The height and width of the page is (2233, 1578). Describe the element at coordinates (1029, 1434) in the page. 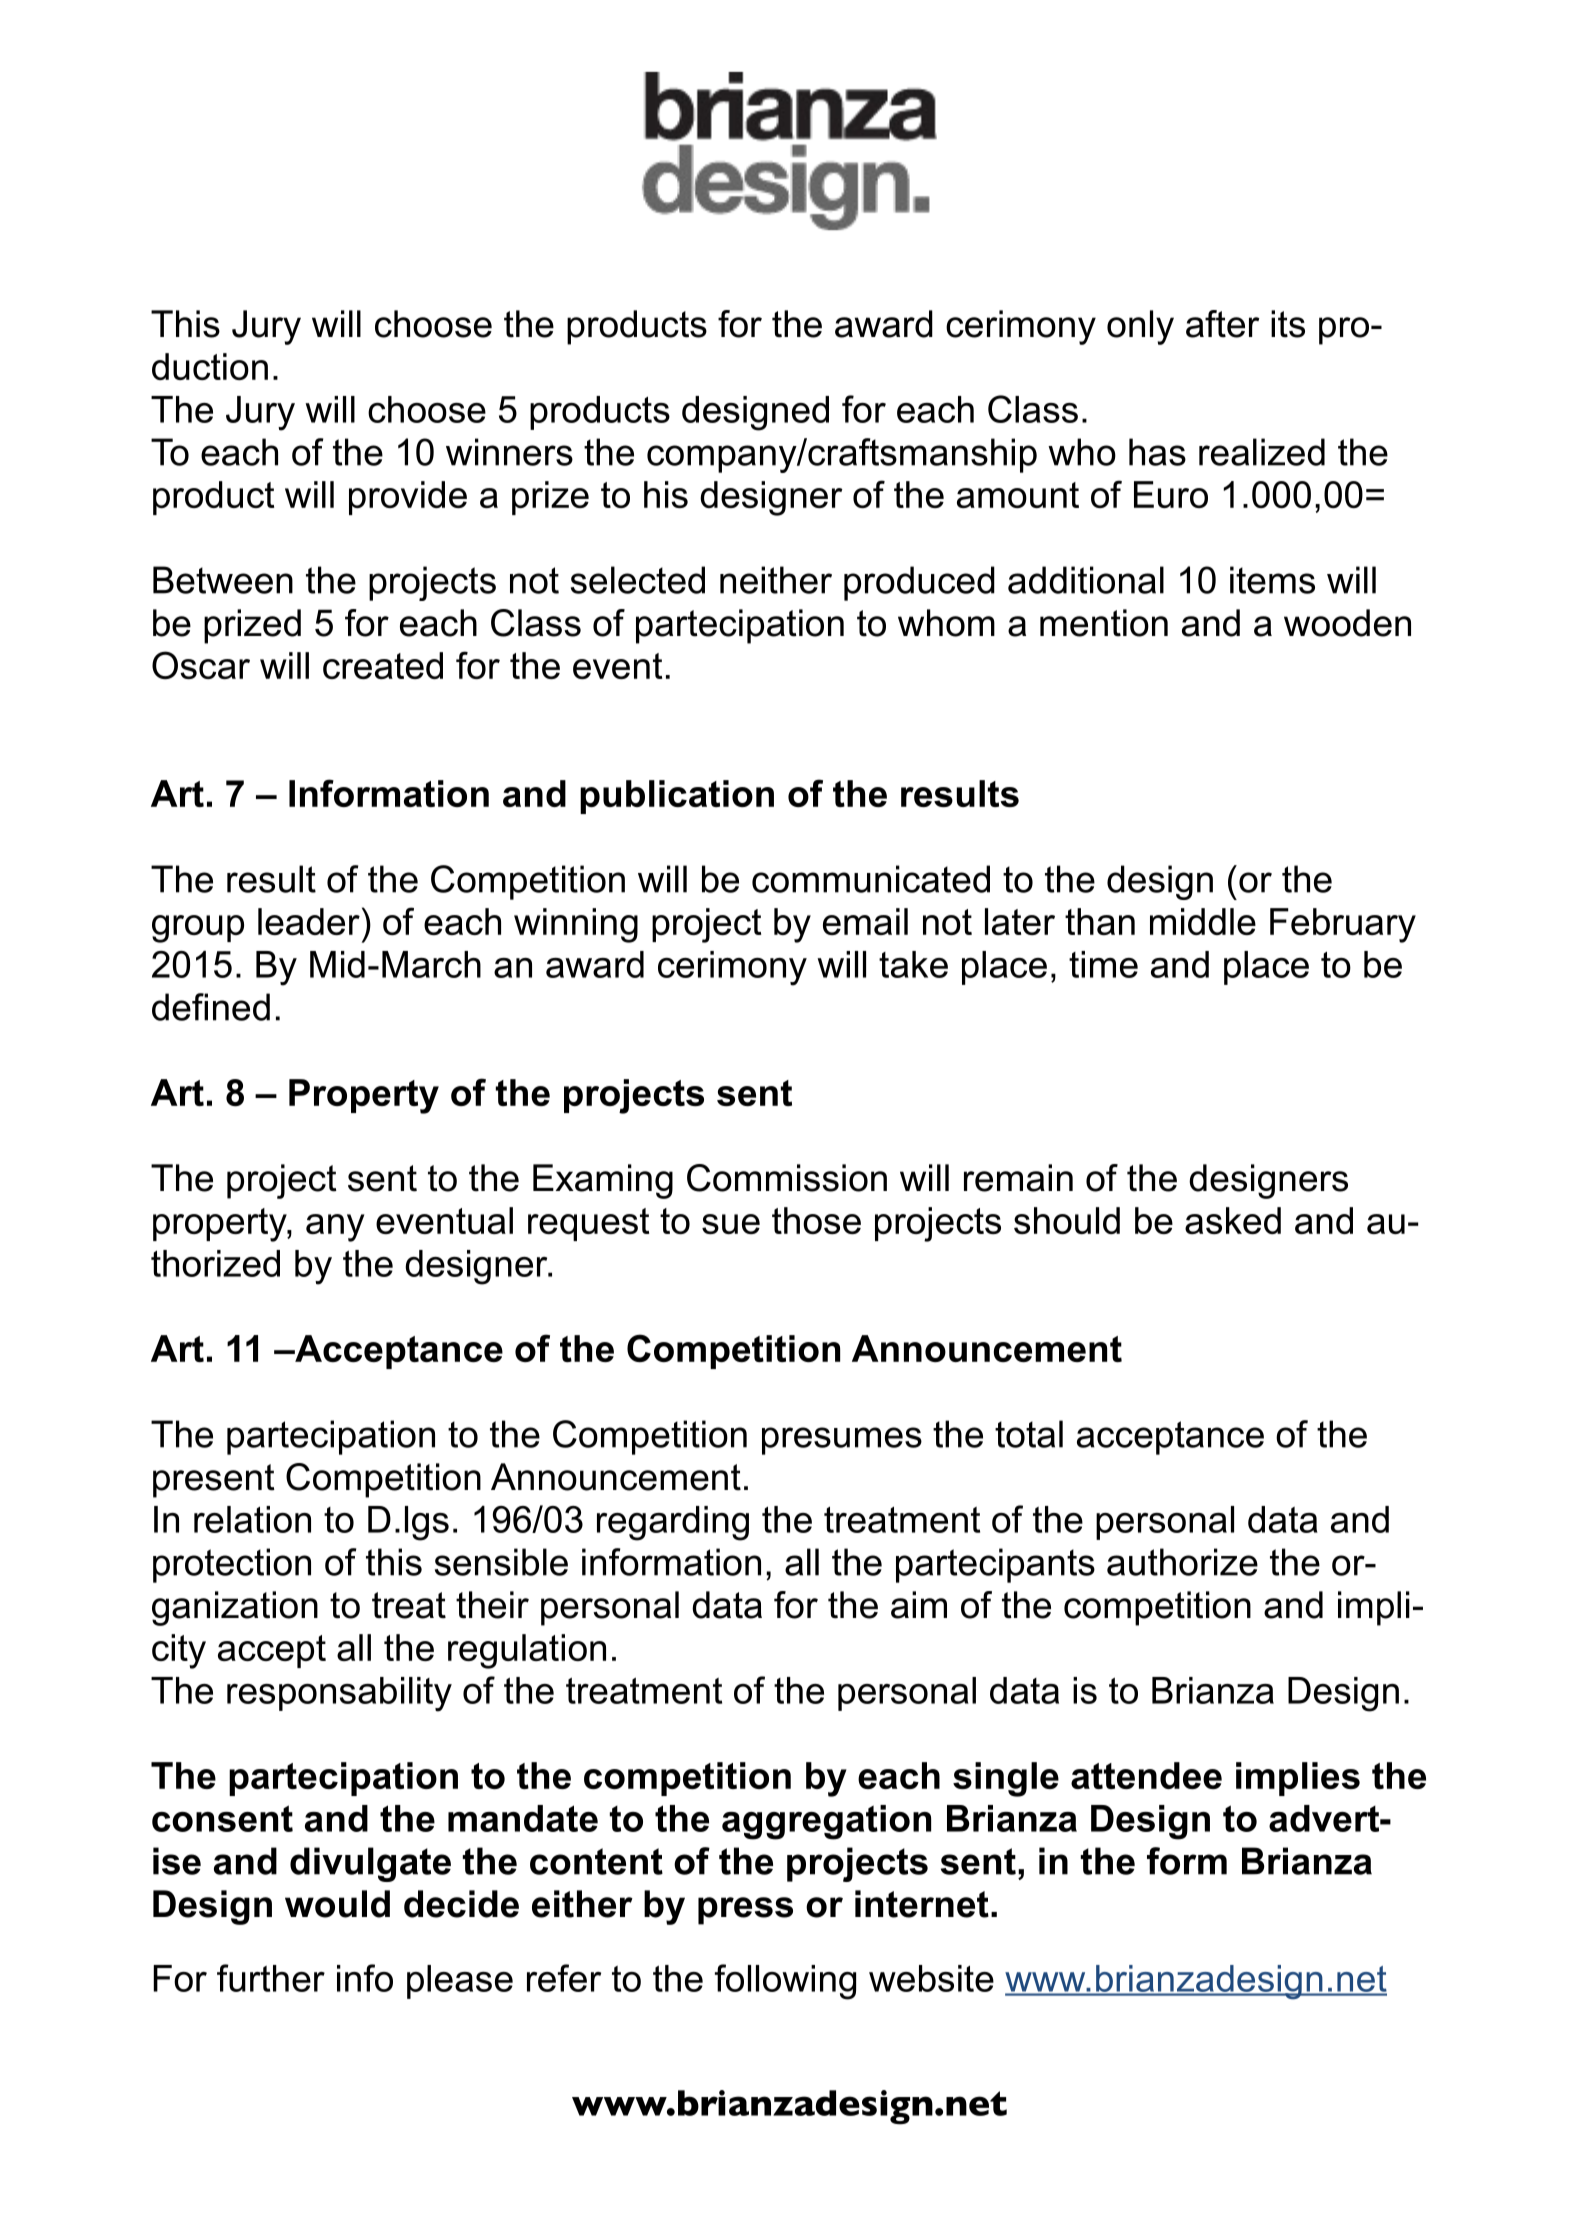

I see `total` at that location.
